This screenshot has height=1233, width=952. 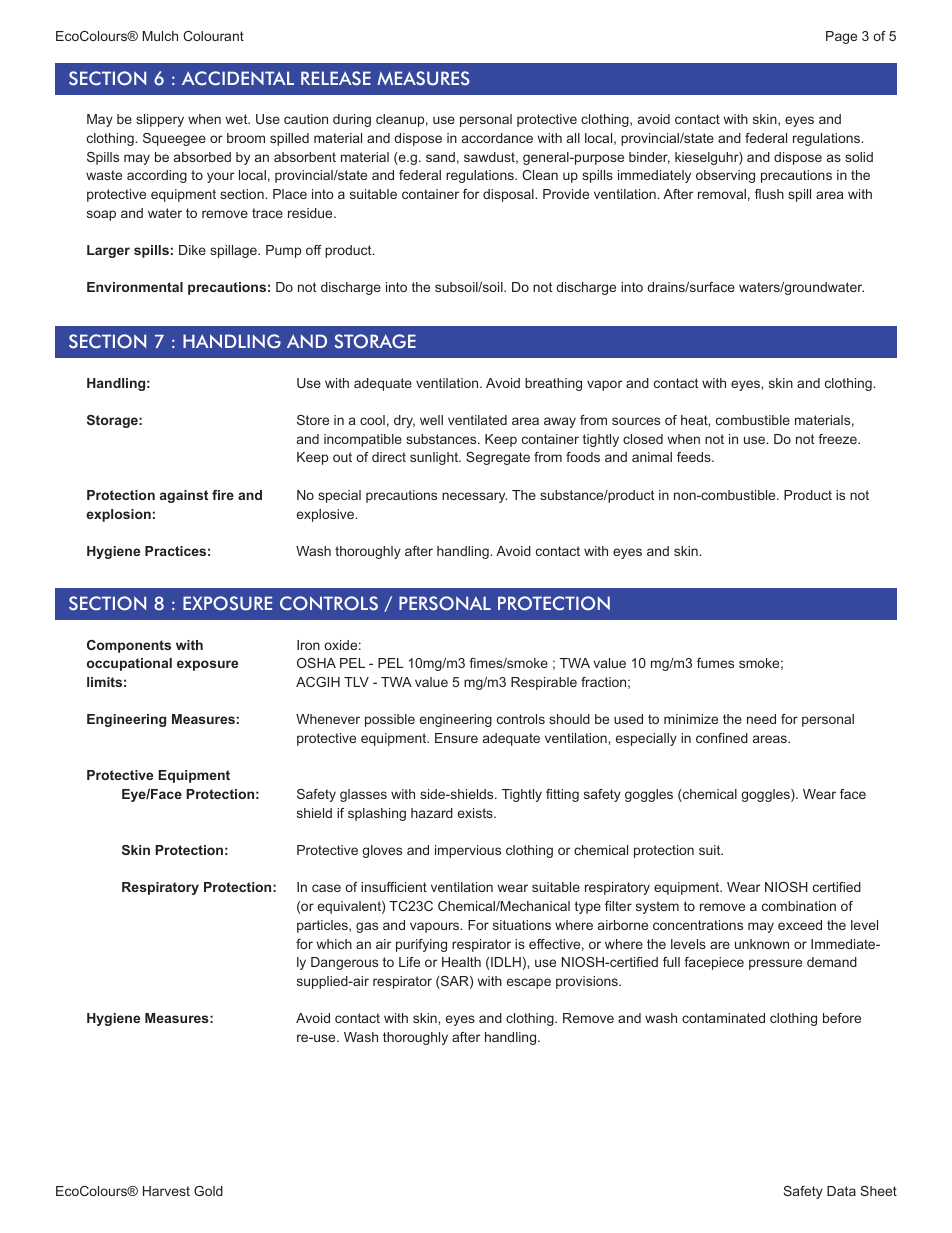 I want to click on Components, so click(x=129, y=646).
